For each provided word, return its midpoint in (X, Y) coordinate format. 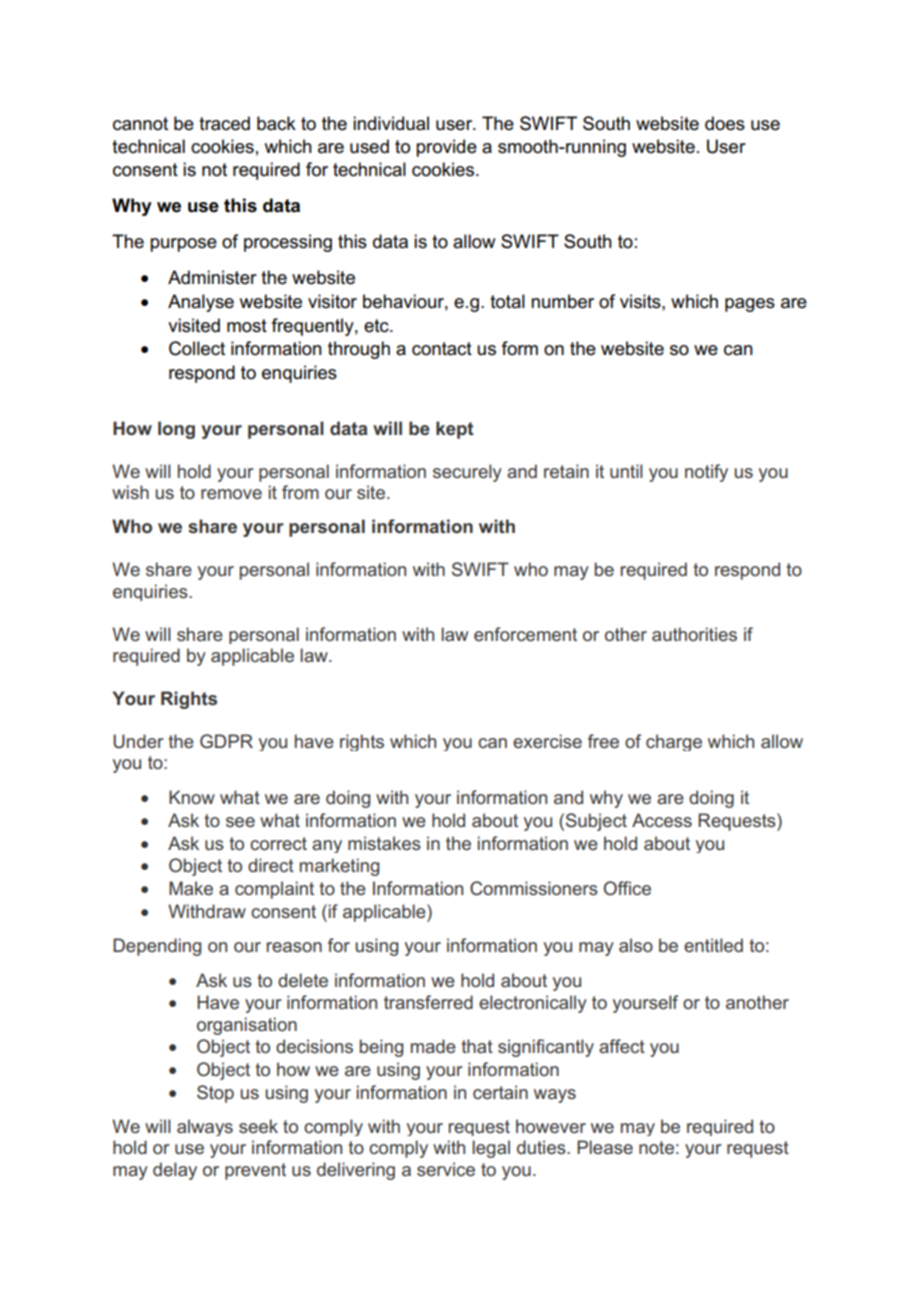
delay (175, 1171)
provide (446, 148)
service (446, 1169)
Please (605, 1147)
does (725, 123)
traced (224, 123)
